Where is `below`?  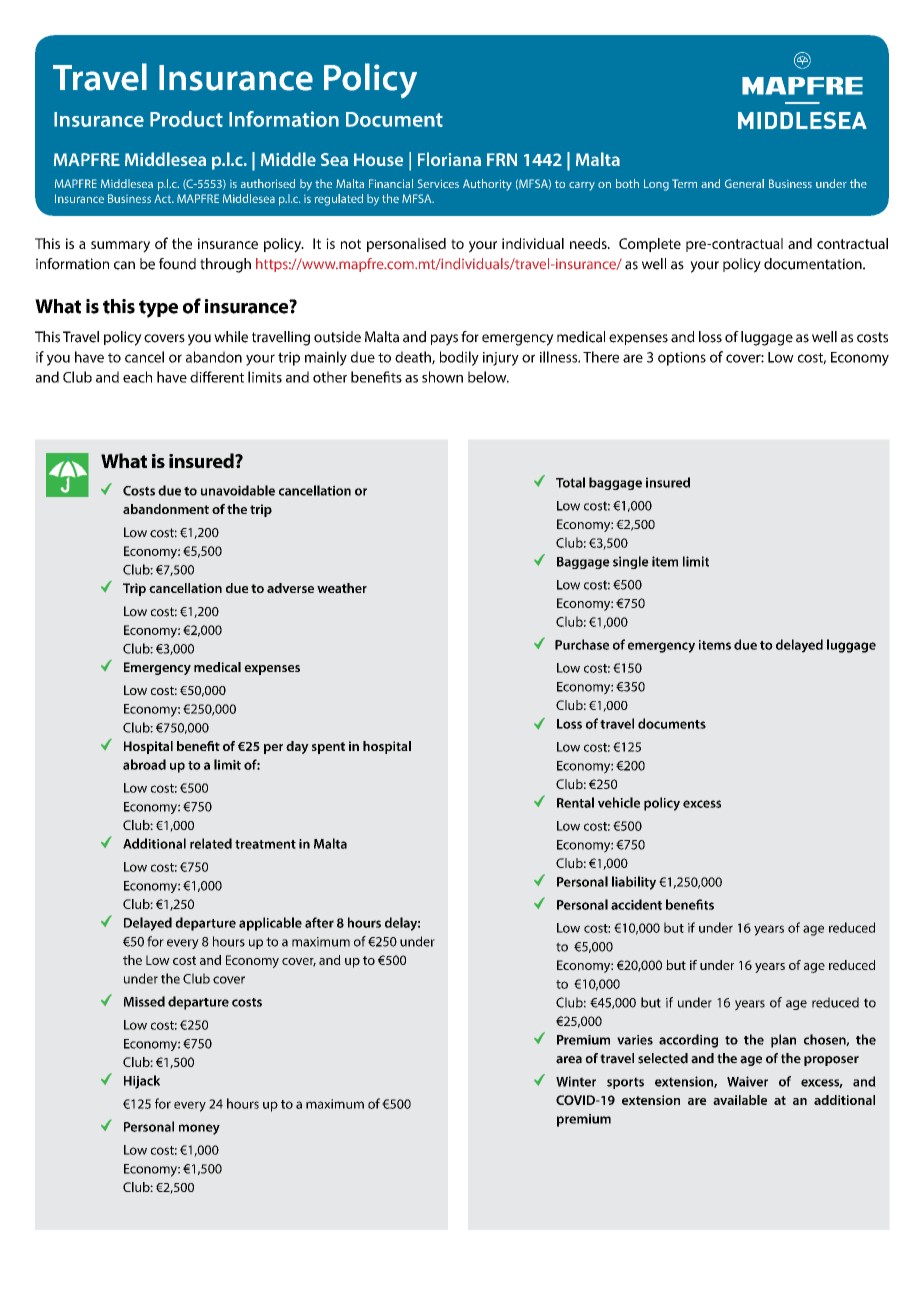
below is located at coordinates (488, 377).
